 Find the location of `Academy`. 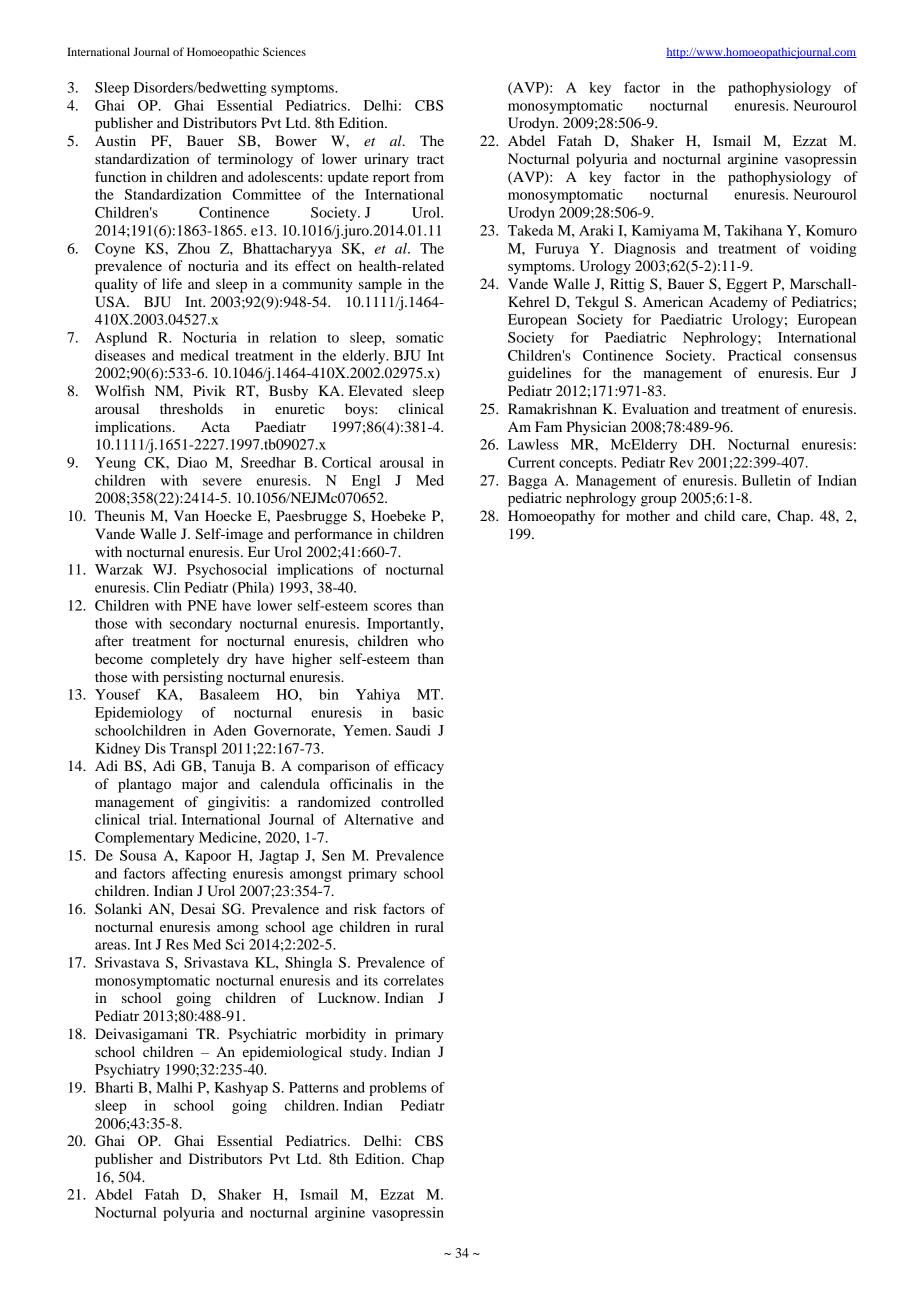

Academy is located at coordinates (738, 303).
